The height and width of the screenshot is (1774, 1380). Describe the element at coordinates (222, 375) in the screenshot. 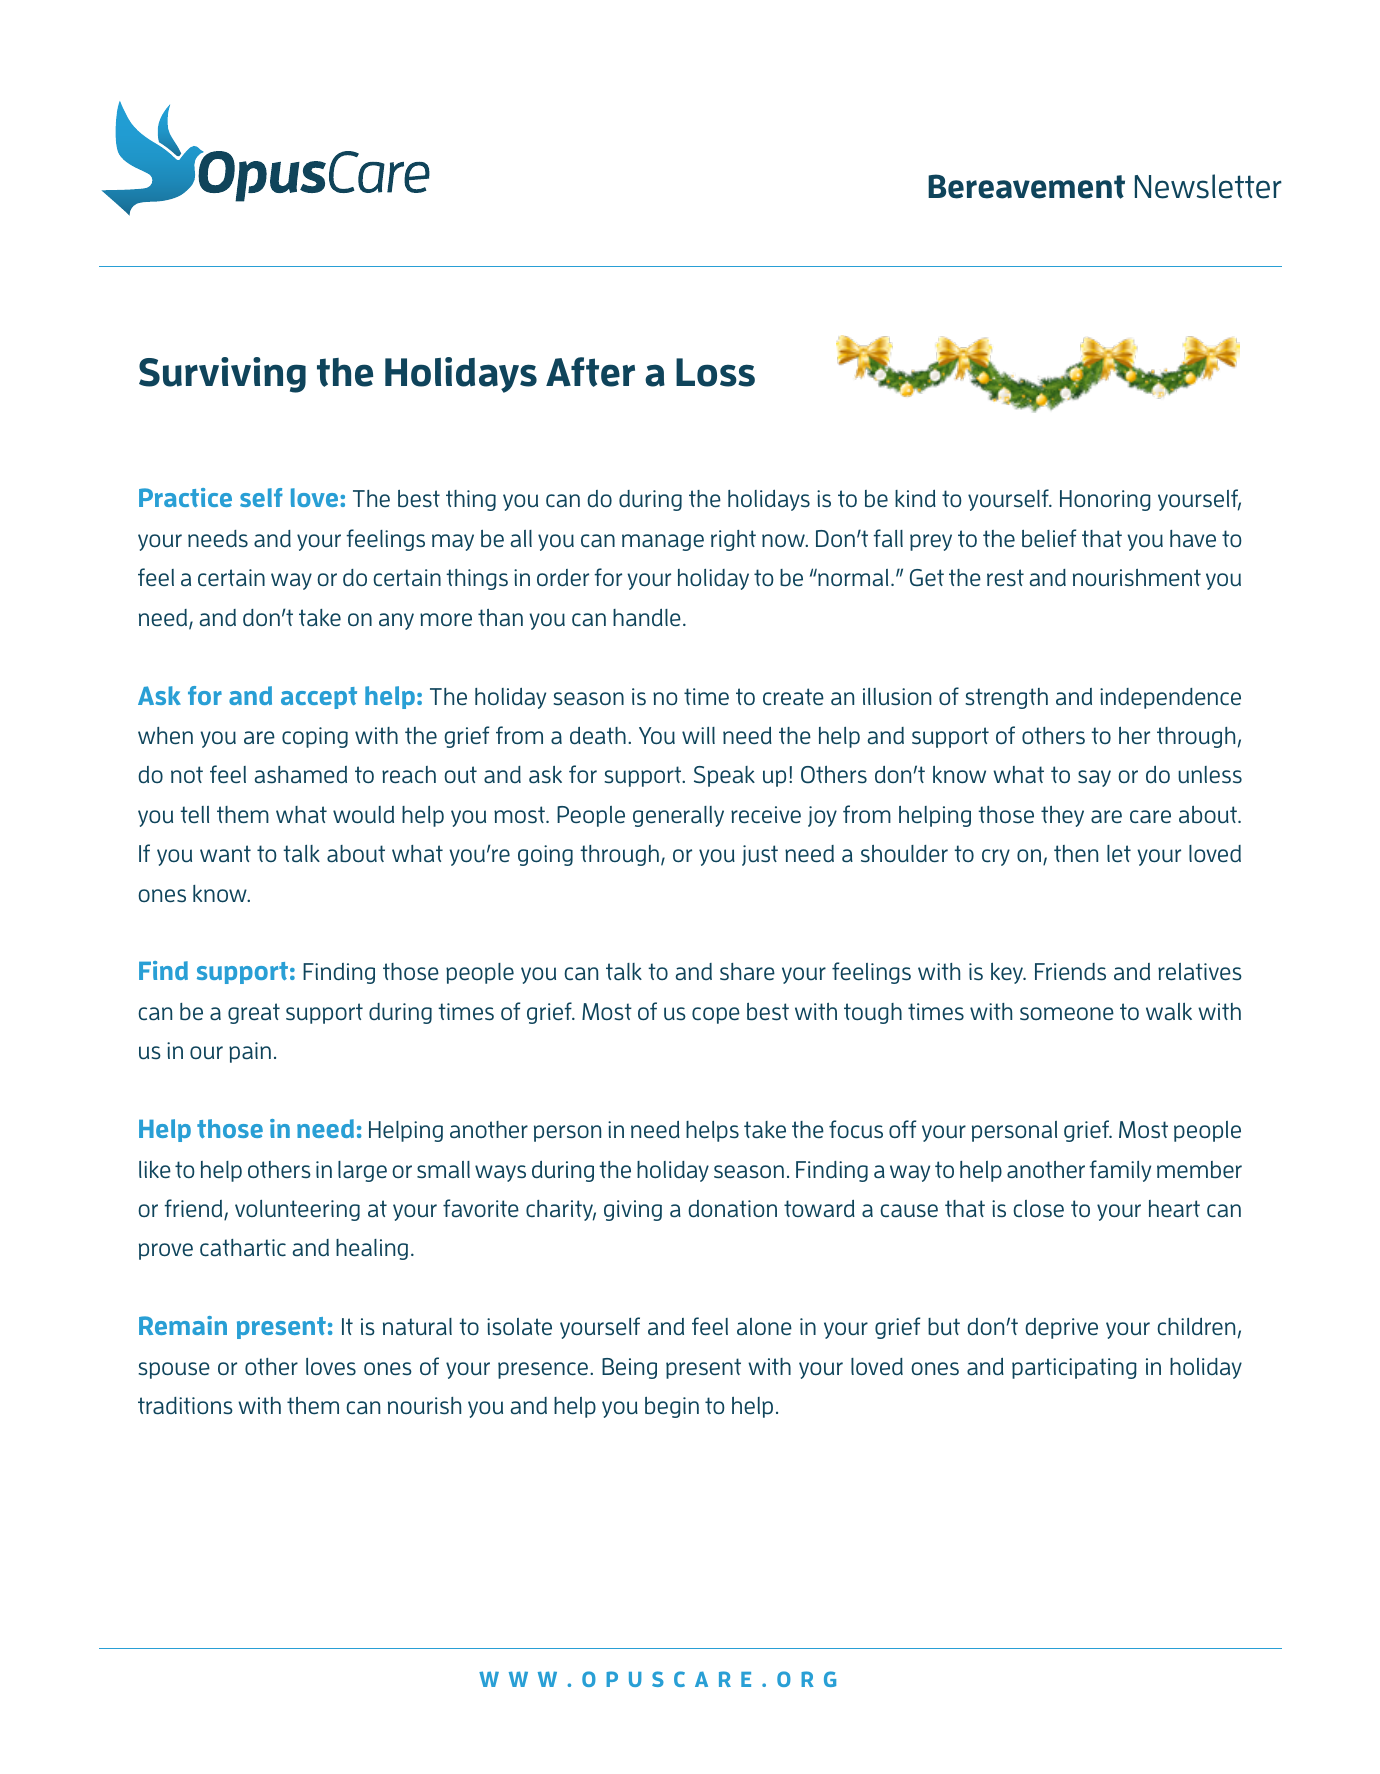

I see `Surviving` at that location.
